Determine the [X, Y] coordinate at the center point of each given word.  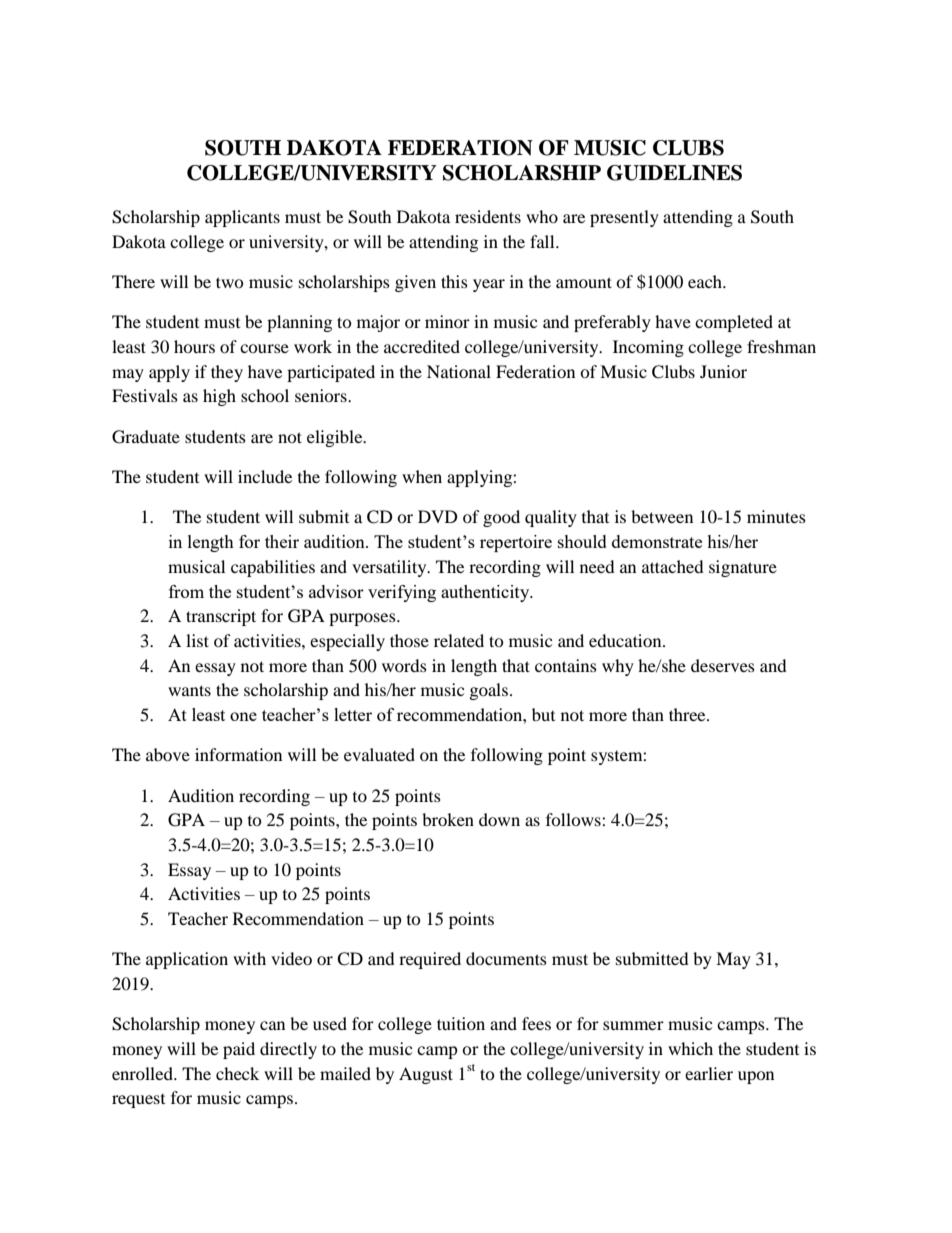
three [688, 714]
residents [488, 216]
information [238, 754]
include [265, 476]
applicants [242, 218]
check [237, 1073]
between [662, 516]
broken [448, 819]
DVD [438, 516]
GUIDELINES [674, 173]
